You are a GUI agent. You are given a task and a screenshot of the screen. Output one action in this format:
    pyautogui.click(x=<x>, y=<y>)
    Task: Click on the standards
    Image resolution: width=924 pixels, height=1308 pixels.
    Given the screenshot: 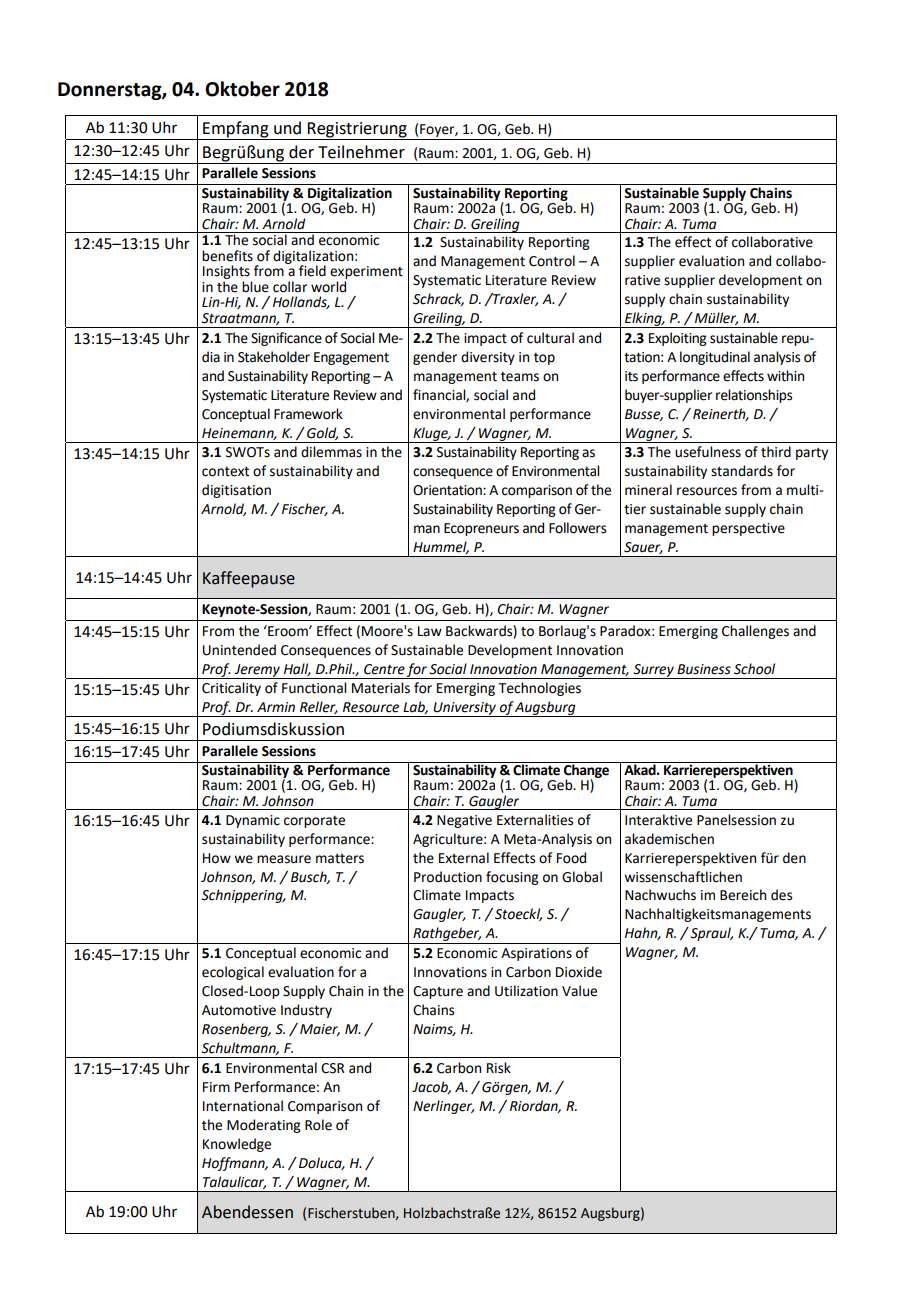 What is the action you would take?
    pyautogui.click(x=742, y=471)
